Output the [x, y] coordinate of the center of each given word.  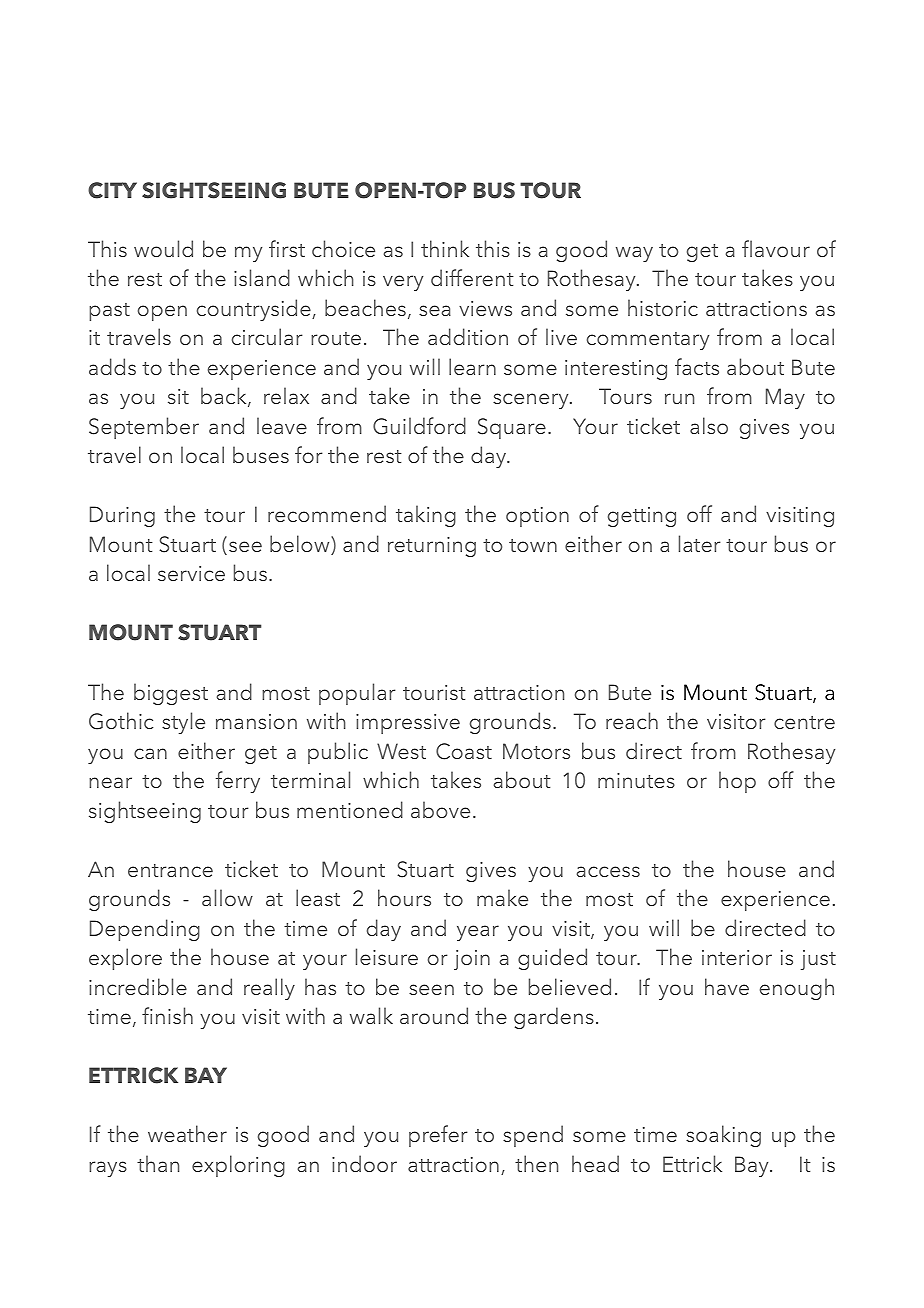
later [700, 543]
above [440, 809]
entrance [170, 870]
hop [737, 782]
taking [426, 516]
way [634, 254]
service [191, 573]
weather [187, 1133]
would [163, 248]
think [445, 248]
